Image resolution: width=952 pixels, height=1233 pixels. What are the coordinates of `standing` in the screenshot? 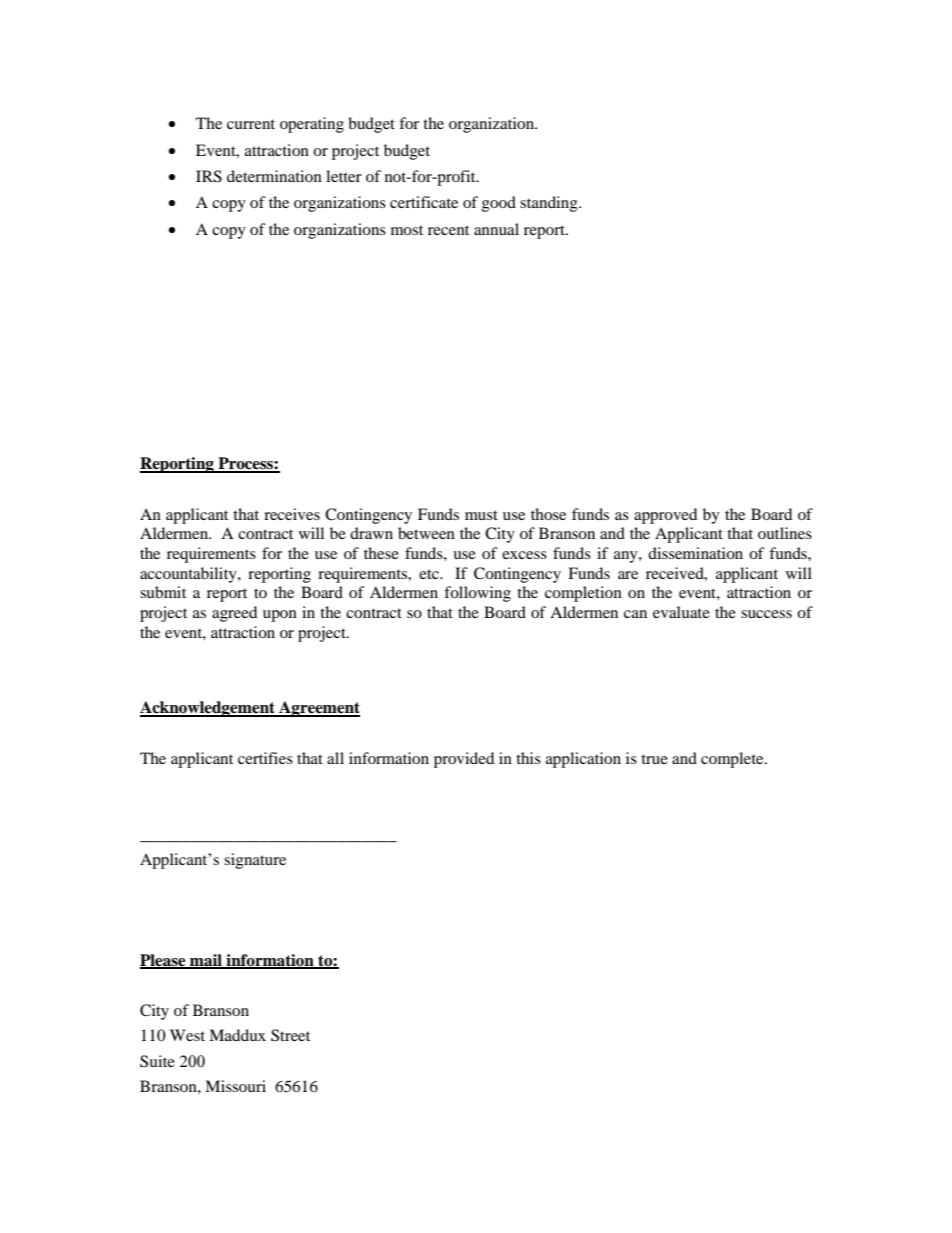 It's located at (550, 204).
